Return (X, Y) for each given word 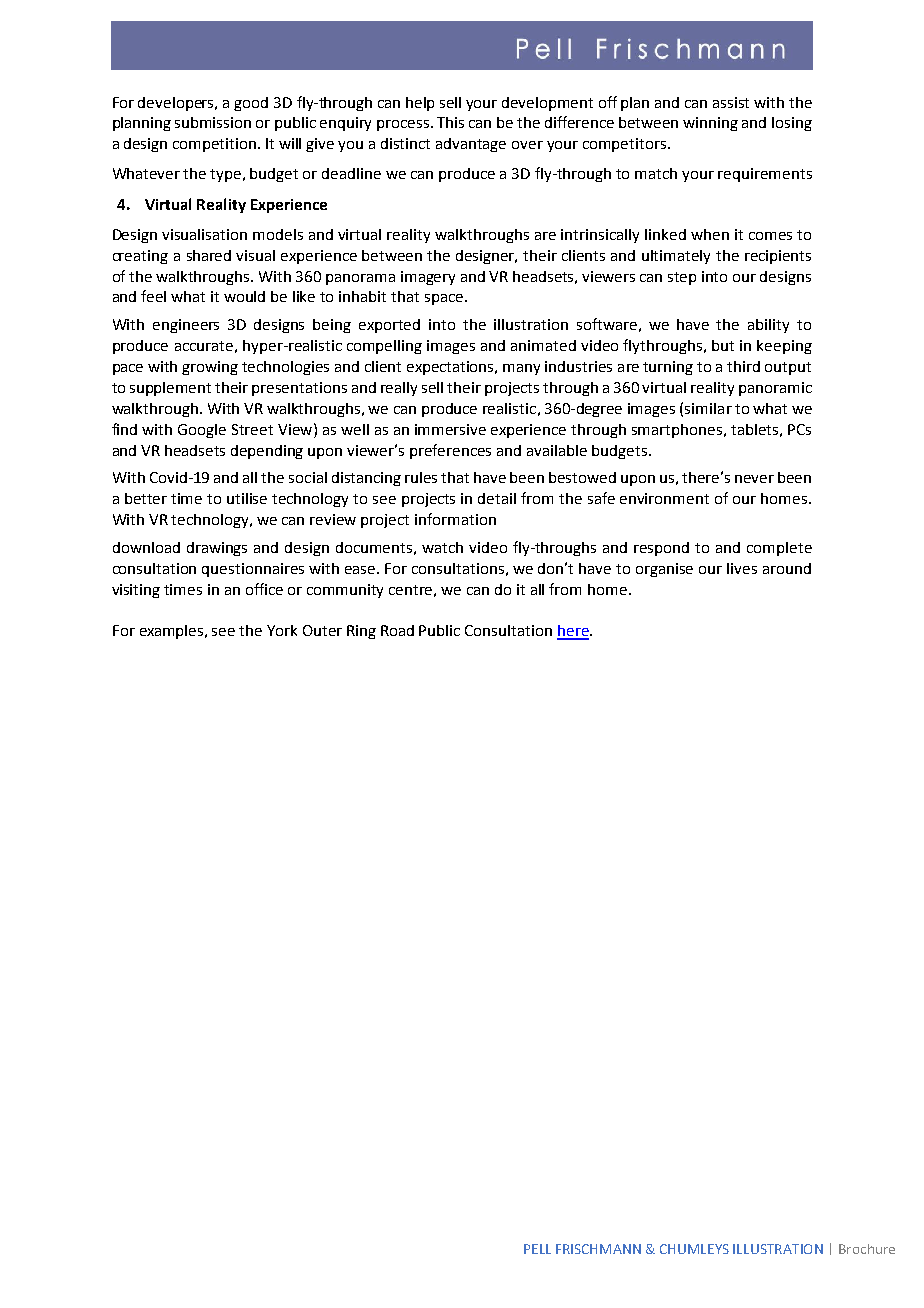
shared (209, 255)
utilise (247, 498)
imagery (428, 278)
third (743, 366)
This (450, 122)
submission (213, 122)
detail (497, 498)
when (710, 234)
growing (210, 368)
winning (710, 124)
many (521, 369)
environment (664, 498)
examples (173, 632)
